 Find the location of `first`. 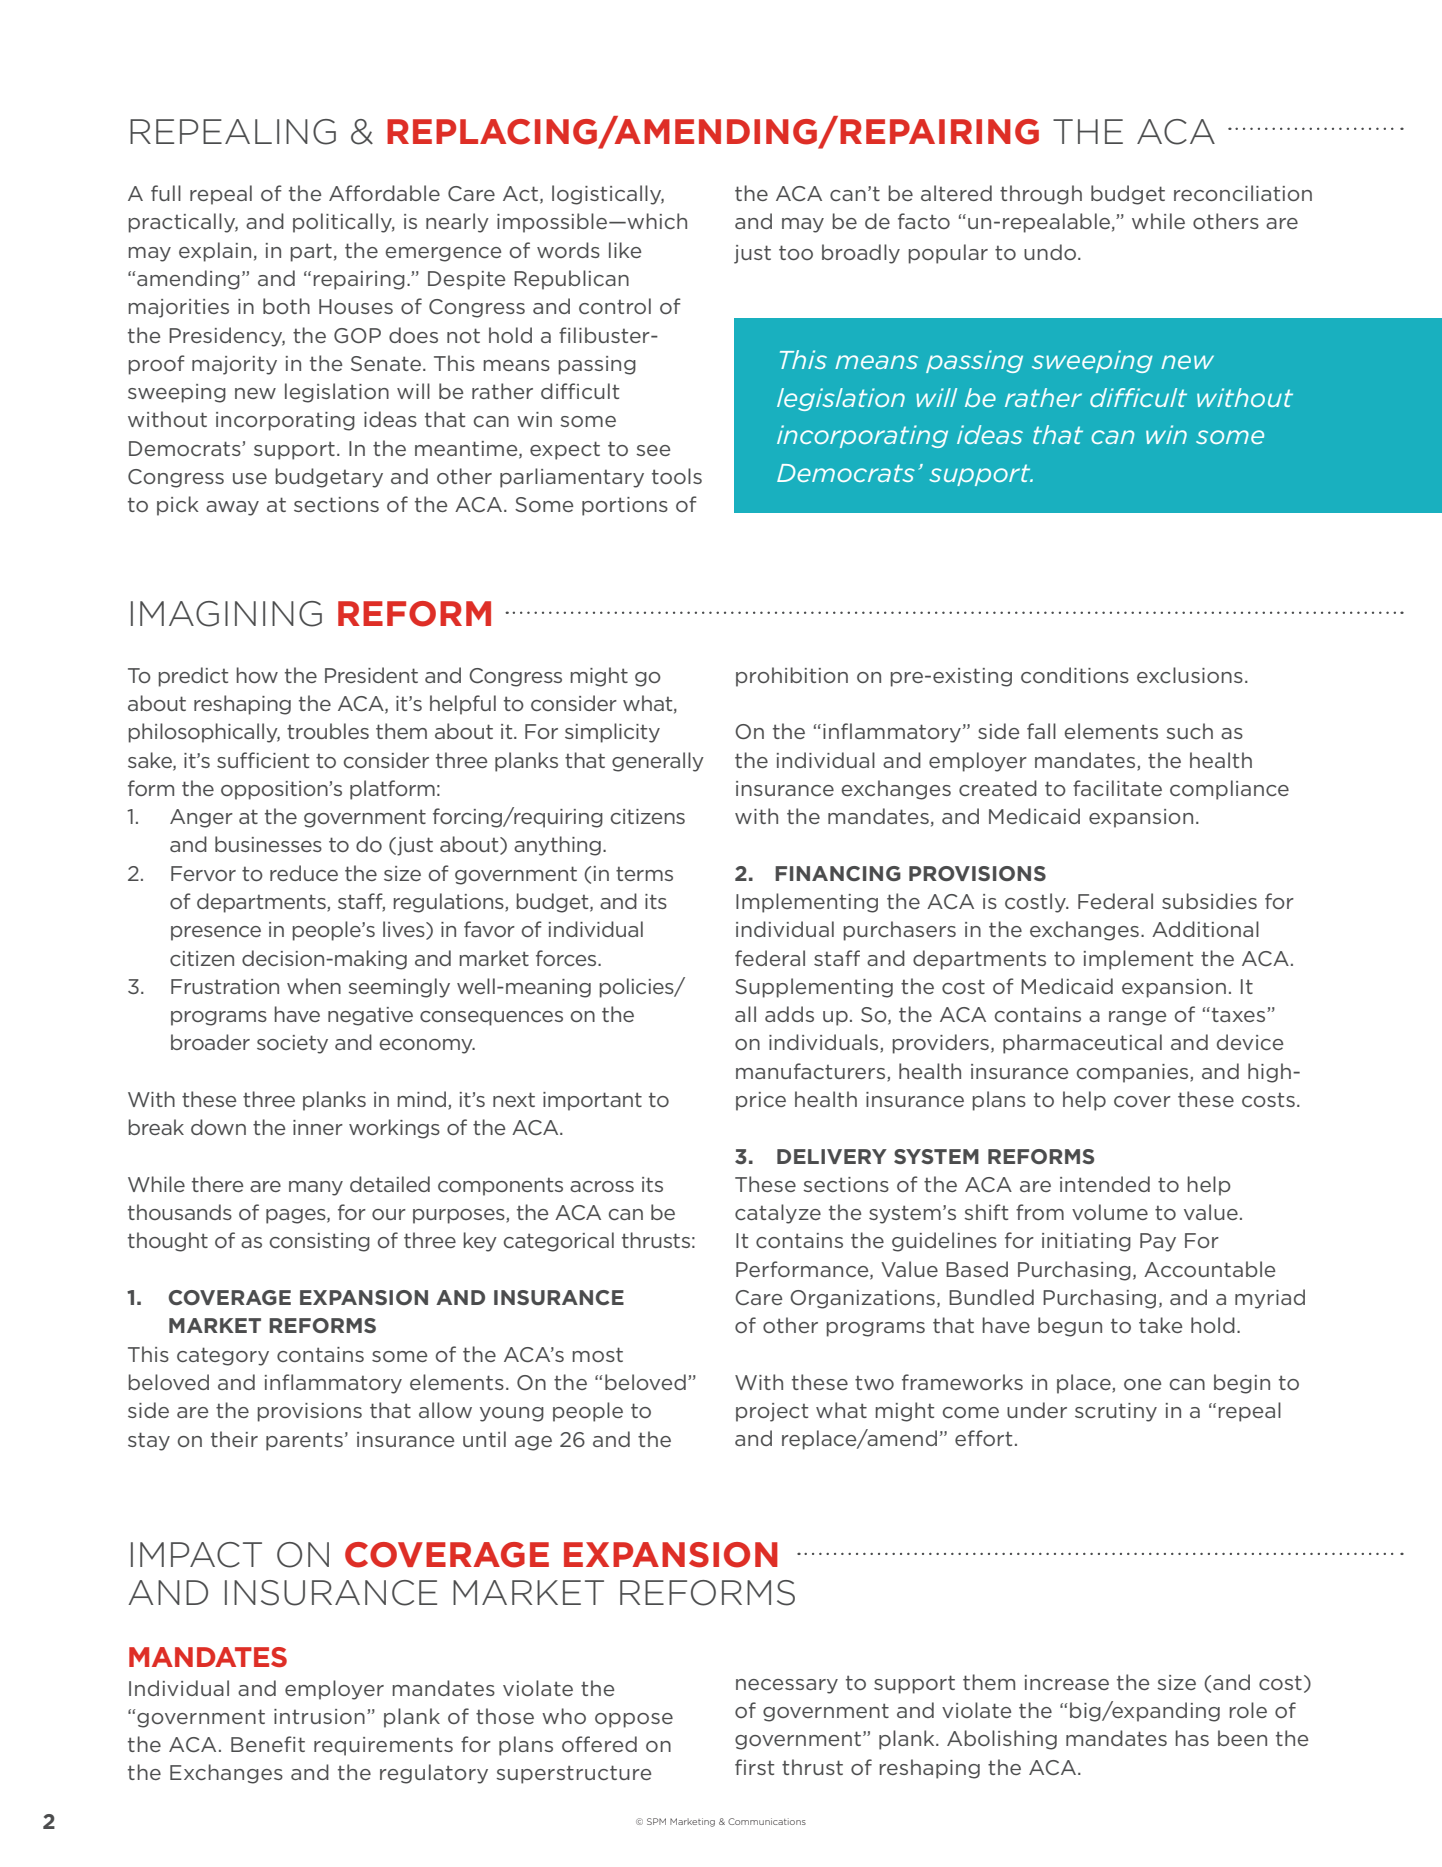

first is located at coordinates (754, 1767).
